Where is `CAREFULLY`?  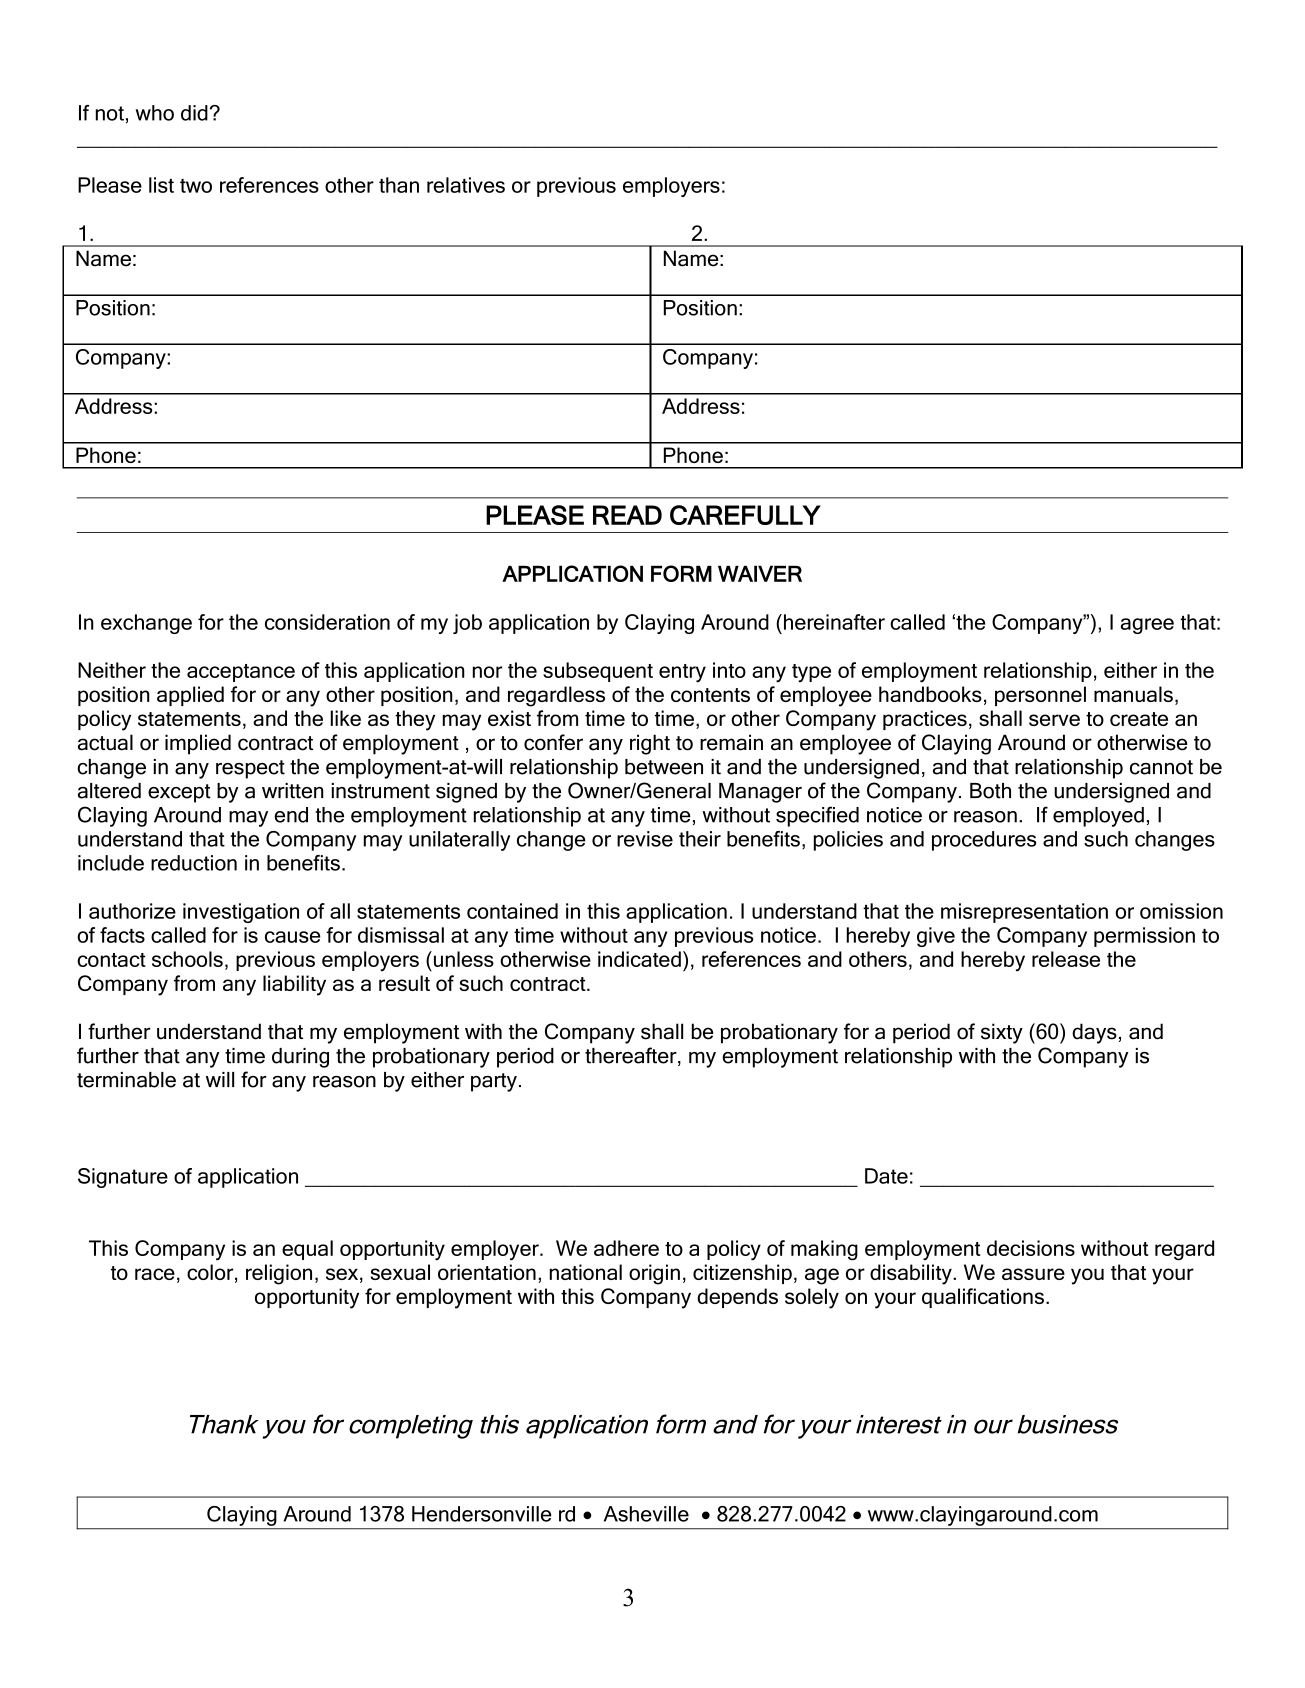
CAREFULLY is located at coordinates (745, 515).
